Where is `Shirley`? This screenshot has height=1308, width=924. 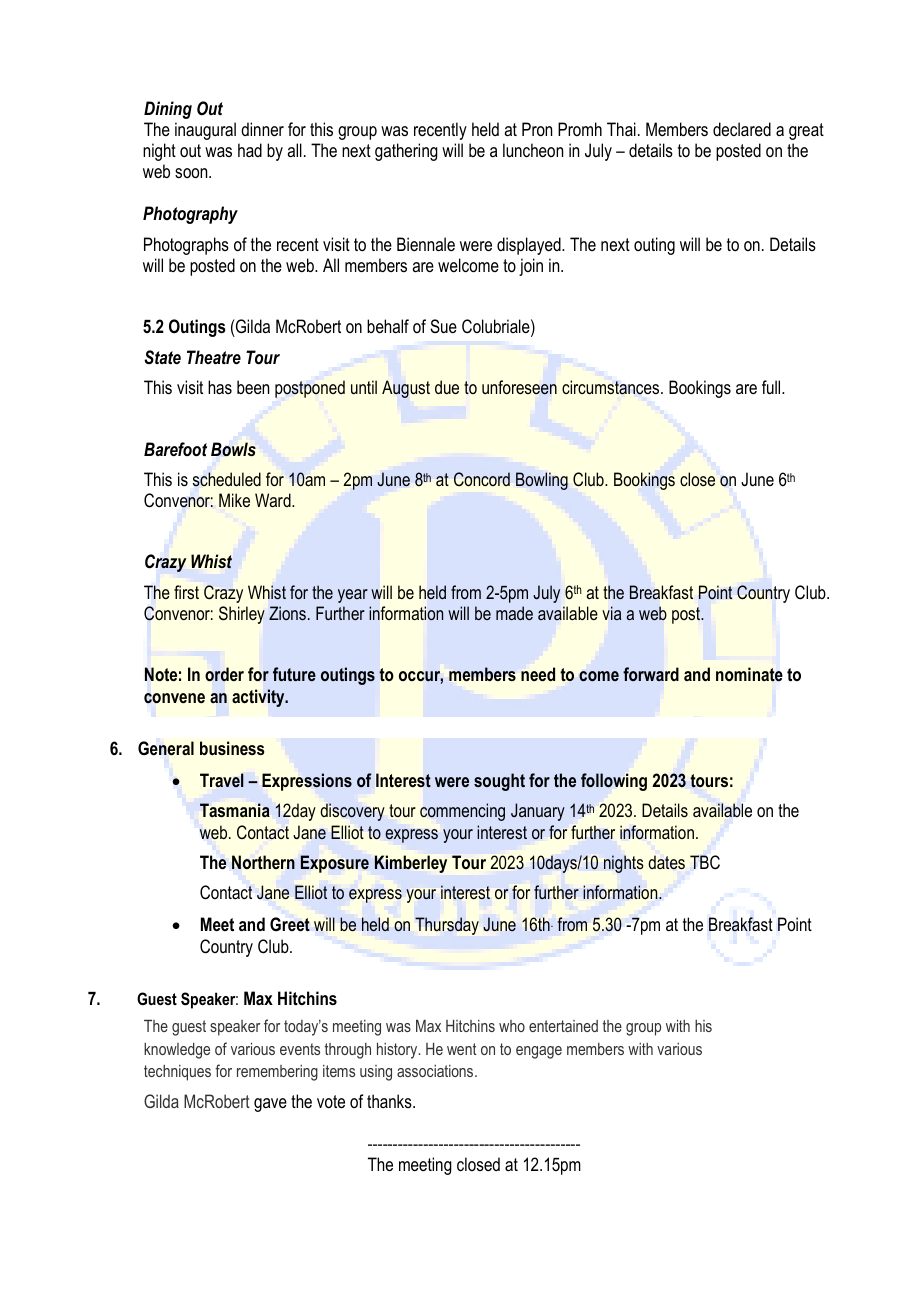
Shirley is located at coordinates (242, 615).
